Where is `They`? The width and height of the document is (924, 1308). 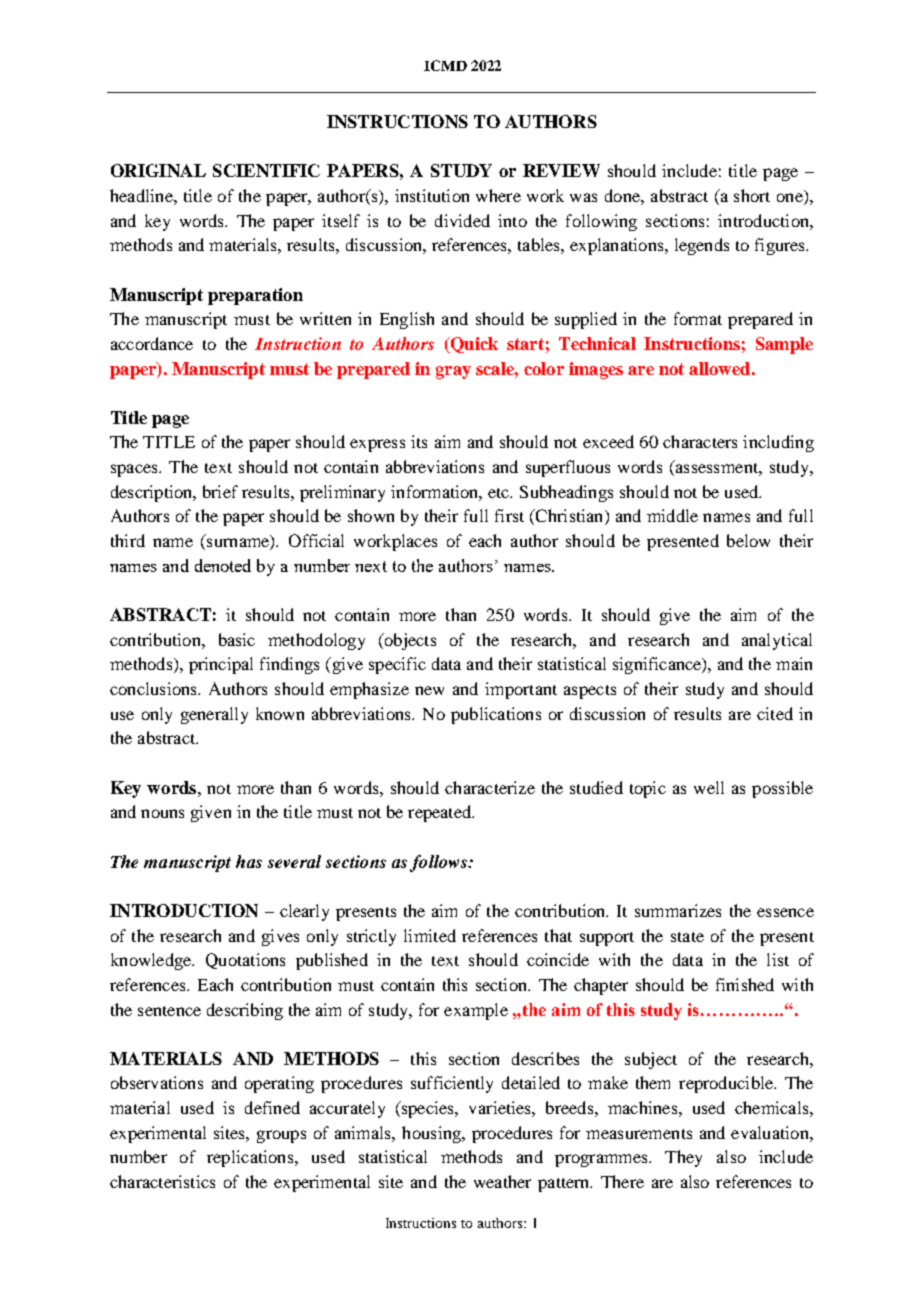
They is located at coordinates (683, 1158).
